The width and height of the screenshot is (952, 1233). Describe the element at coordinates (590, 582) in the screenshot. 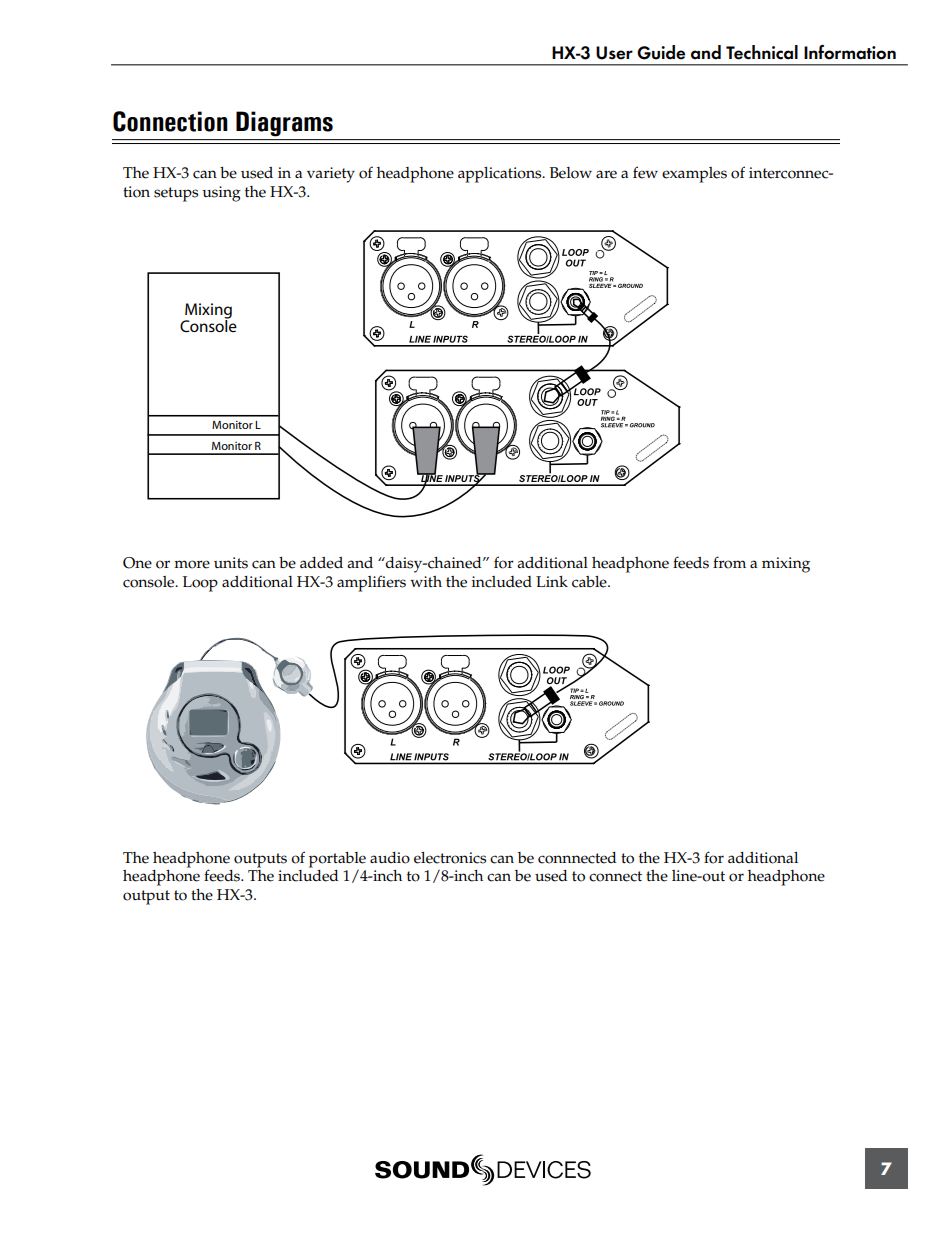

I see `cable` at that location.
